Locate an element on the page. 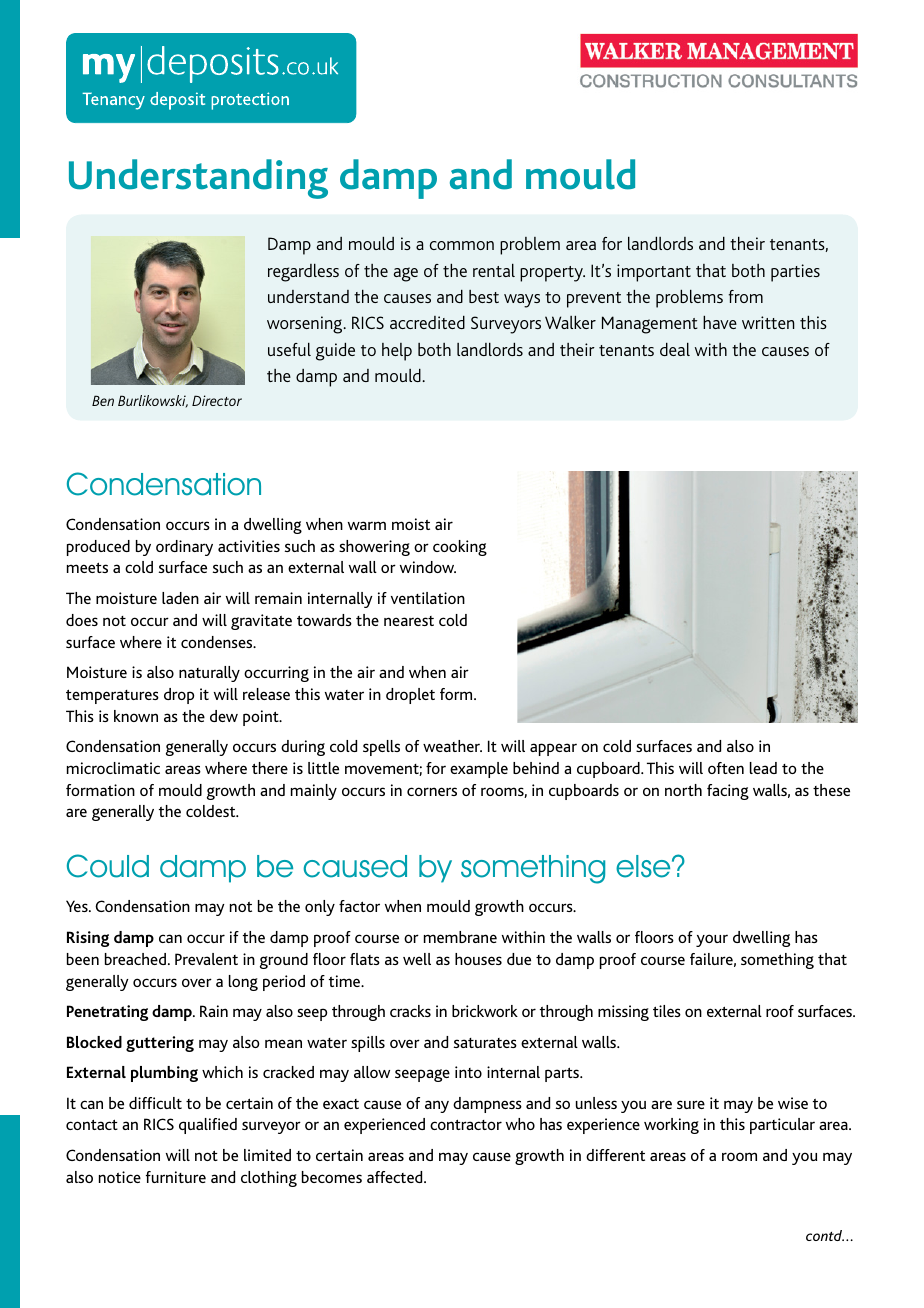 This image has width=924, height=1308. often is located at coordinates (726, 768).
